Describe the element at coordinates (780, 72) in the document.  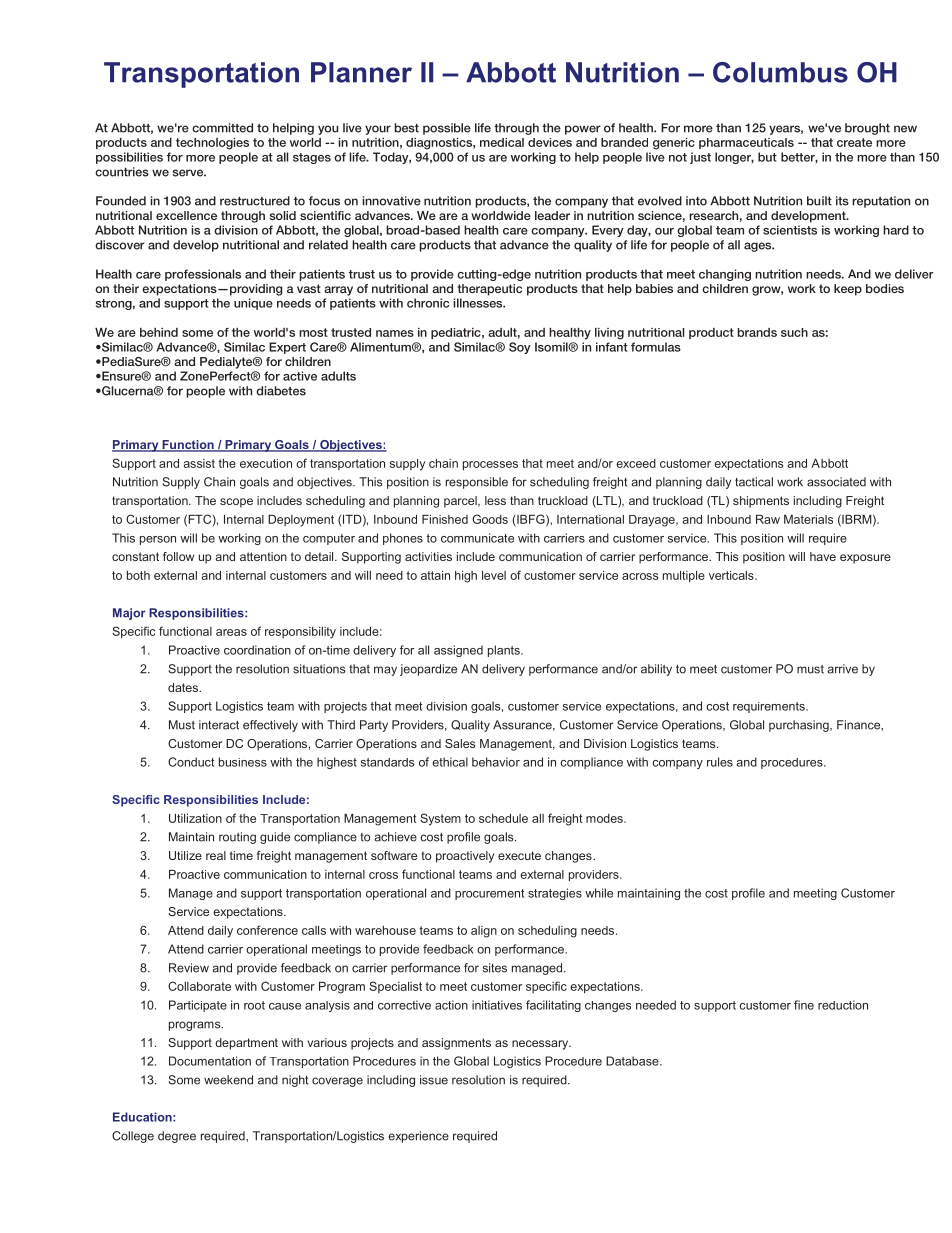
I see `Columbus` at that location.
